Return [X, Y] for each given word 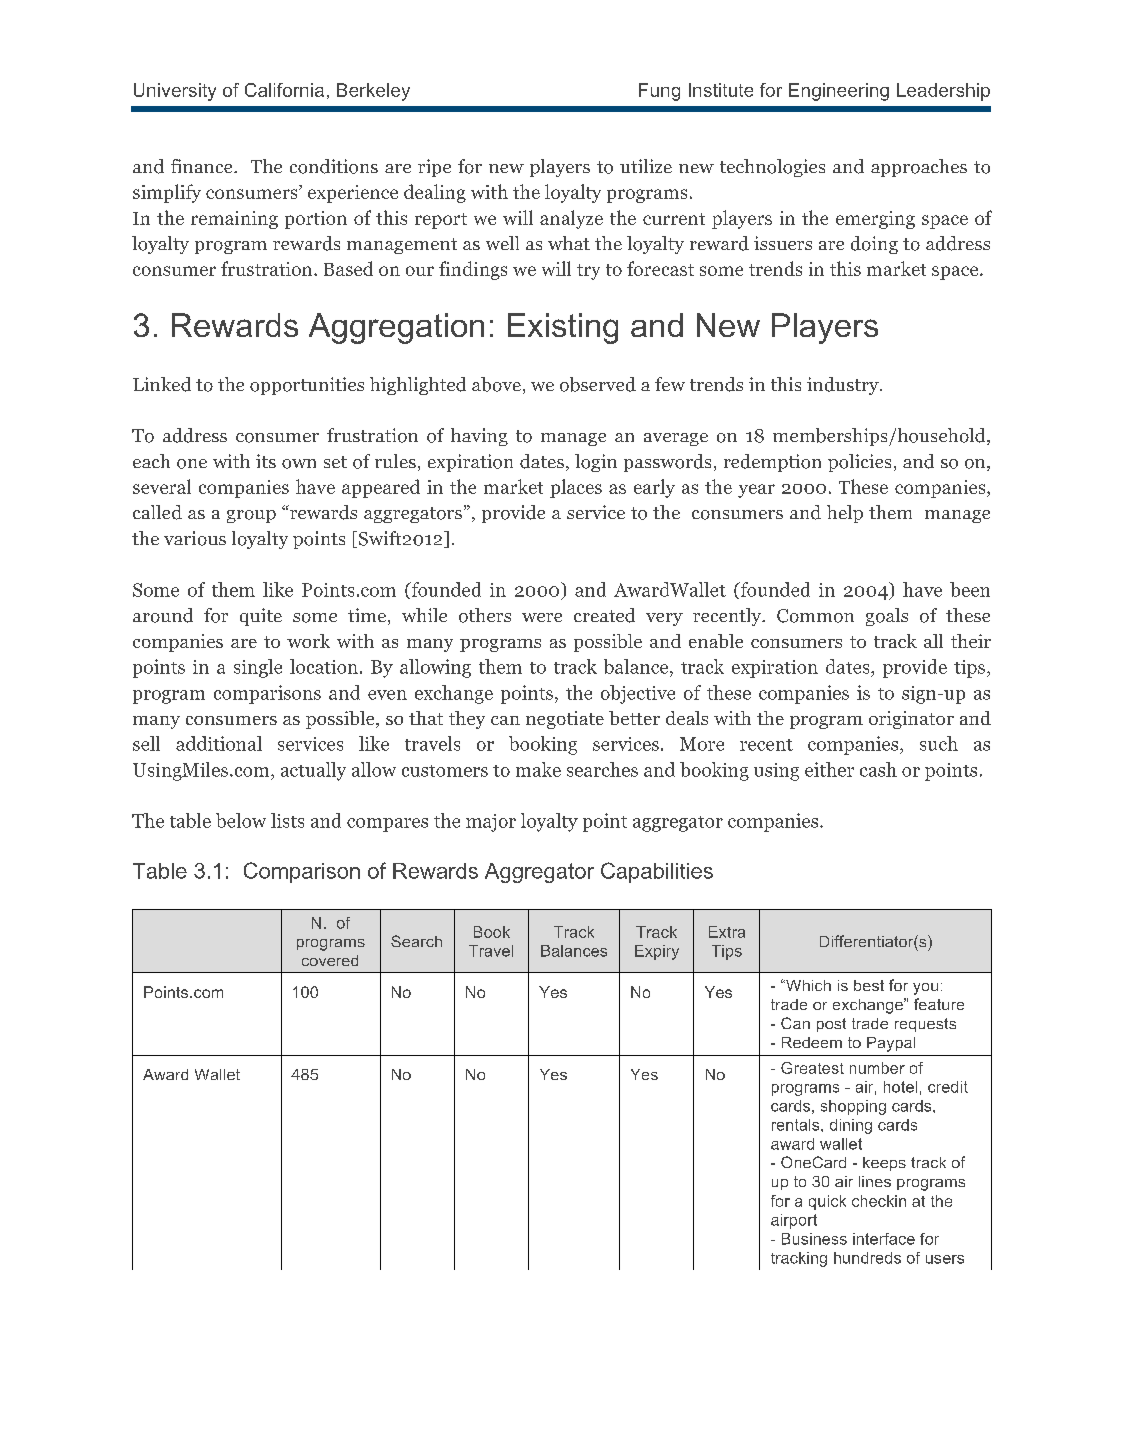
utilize [646, 166]
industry [844, 386]
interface [884, 1239]
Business [814, 1239]
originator [911, 720]
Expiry [657, 952]
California [284, 90]
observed [598, 384]
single [258, 668]
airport [794, 1221]
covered [330, 960]
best [869, 985]
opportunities [307, 386]
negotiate [565, 720]
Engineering [839, 92]
